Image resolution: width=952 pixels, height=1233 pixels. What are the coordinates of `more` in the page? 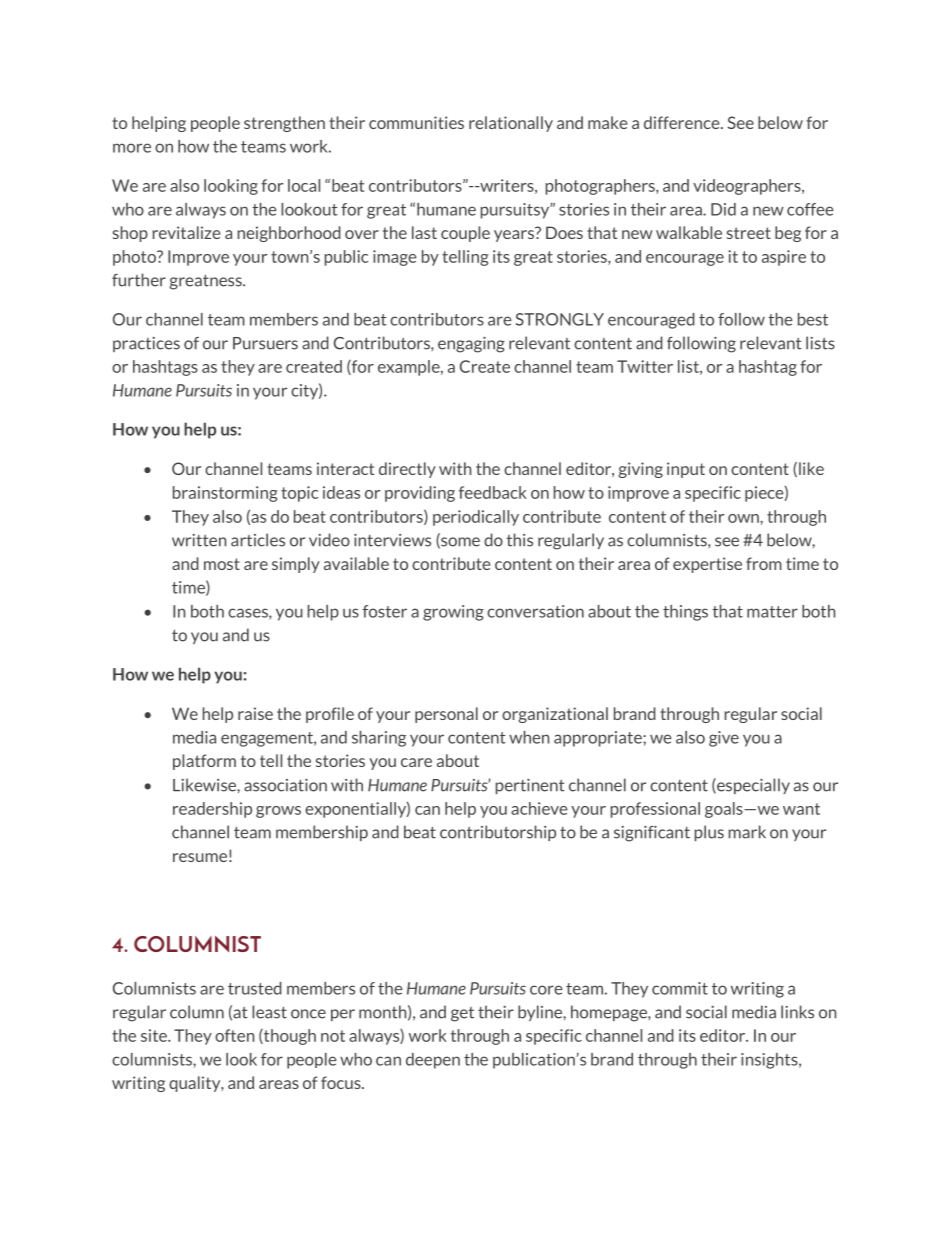 It's located at (132, 148).
